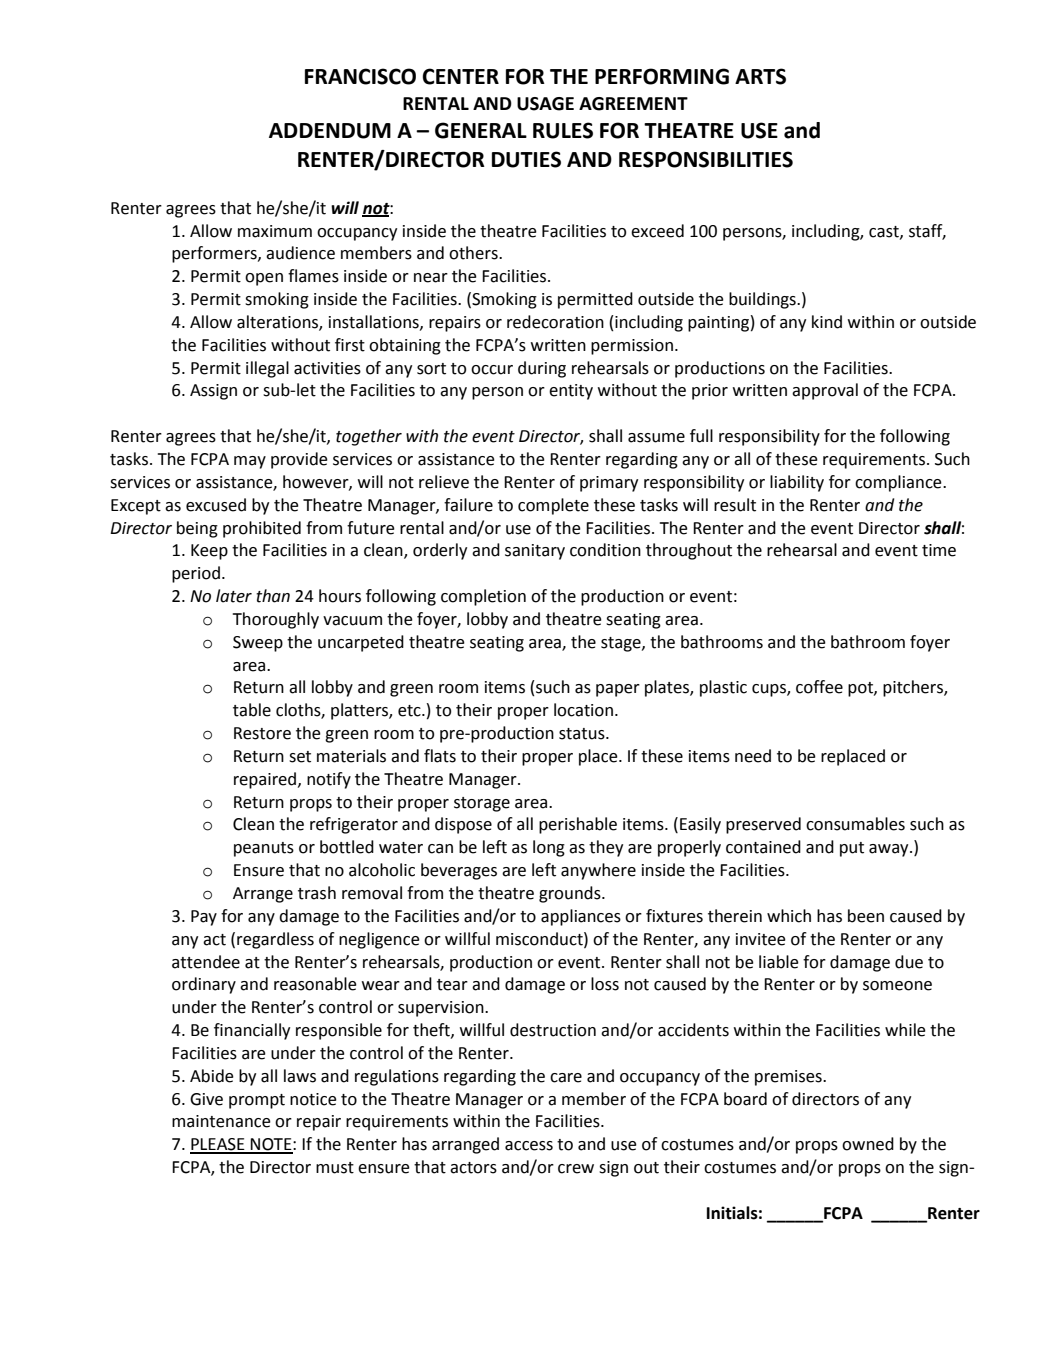 The image size is (1041, 1347). What do you see at coordinates (553, 506) in the screenshot?
I see `complete` at bounding box center [553, 506].
